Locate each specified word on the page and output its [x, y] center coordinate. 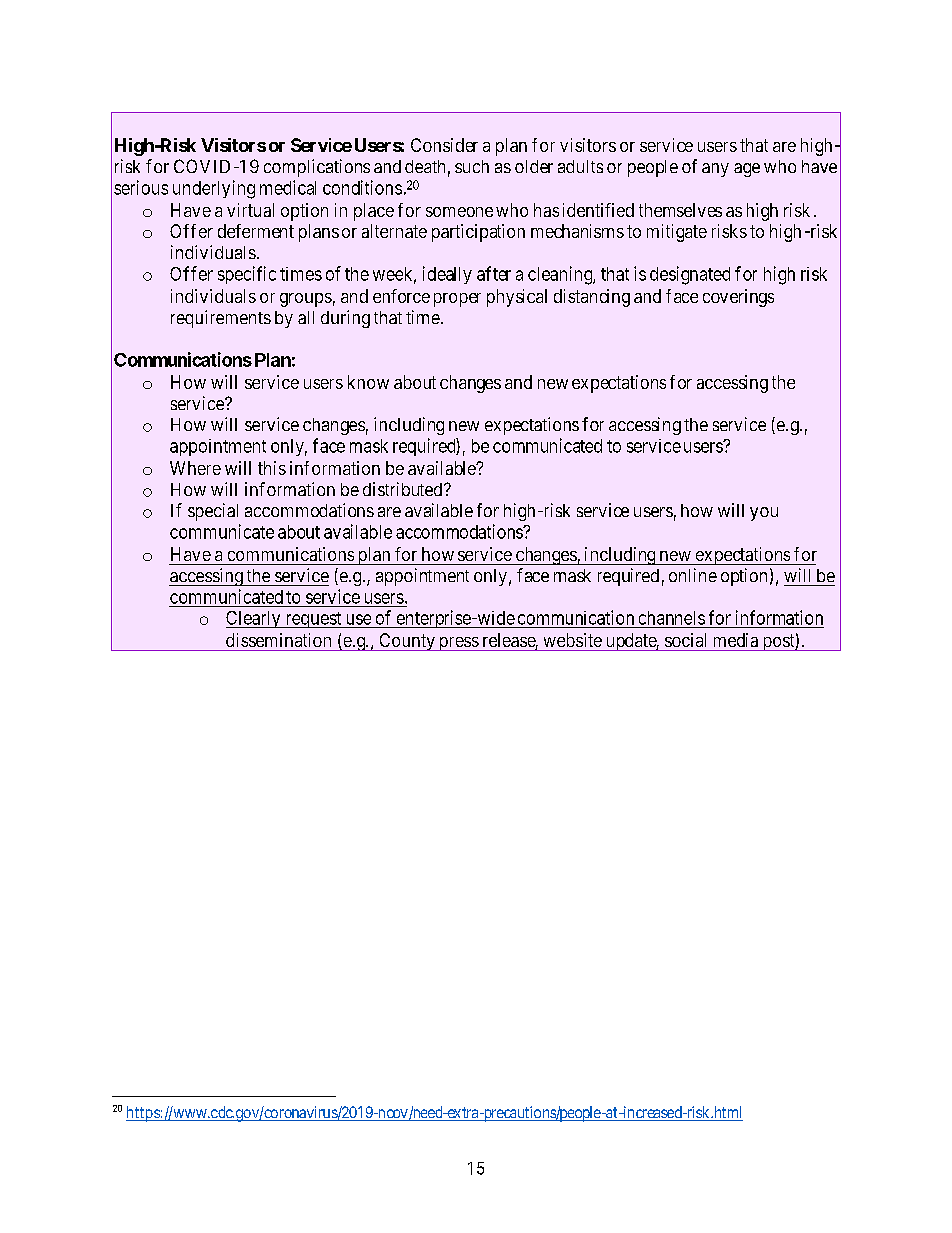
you [764, 514]
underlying [214, 189]
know [368, 382]
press [458, 644]
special [213, 512]
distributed [404, 489]
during [345, 319]
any [715, 170]
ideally [447, 275]
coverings [738, 298]
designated [690, 275]
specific [247, 275]
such [472, 166]
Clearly [254, 619]
